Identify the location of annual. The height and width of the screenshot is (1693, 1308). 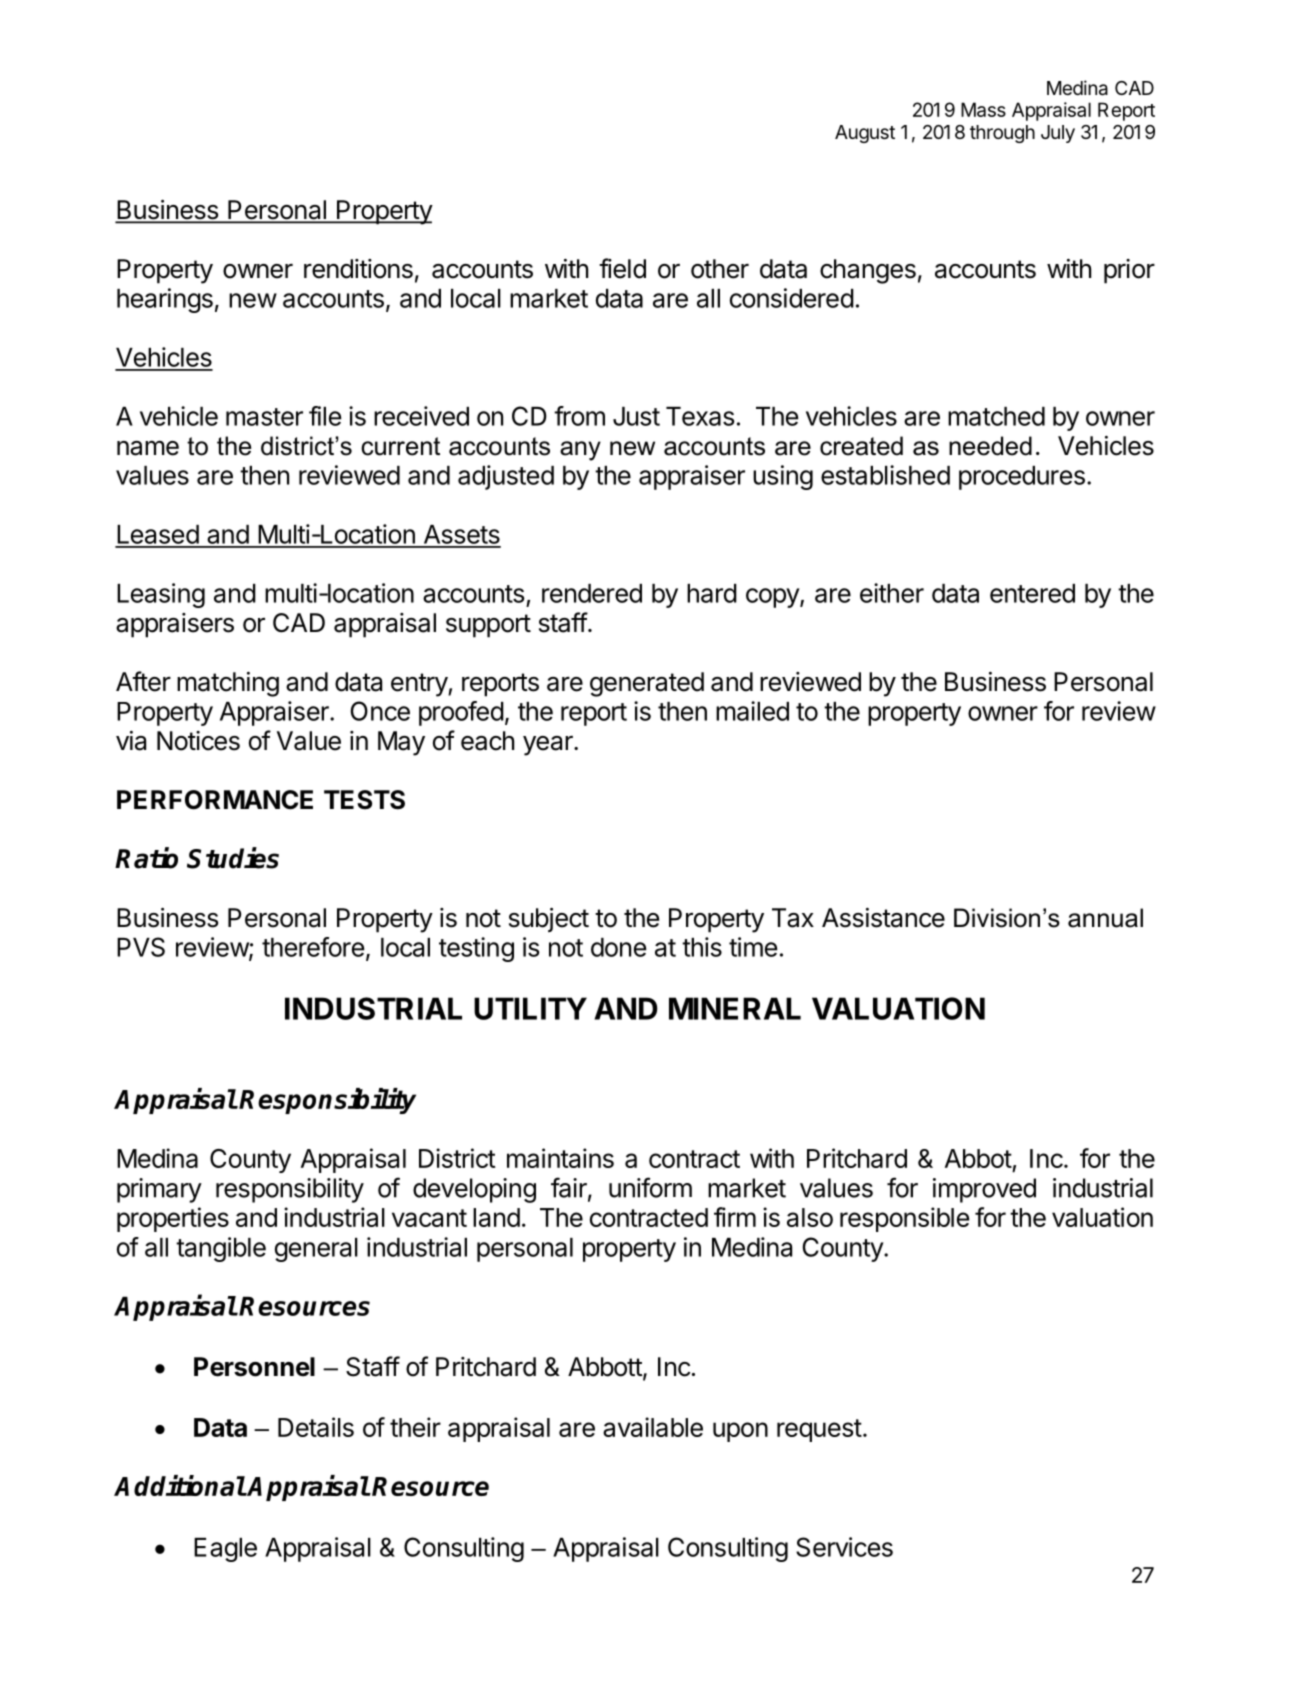
(1105, 918).
